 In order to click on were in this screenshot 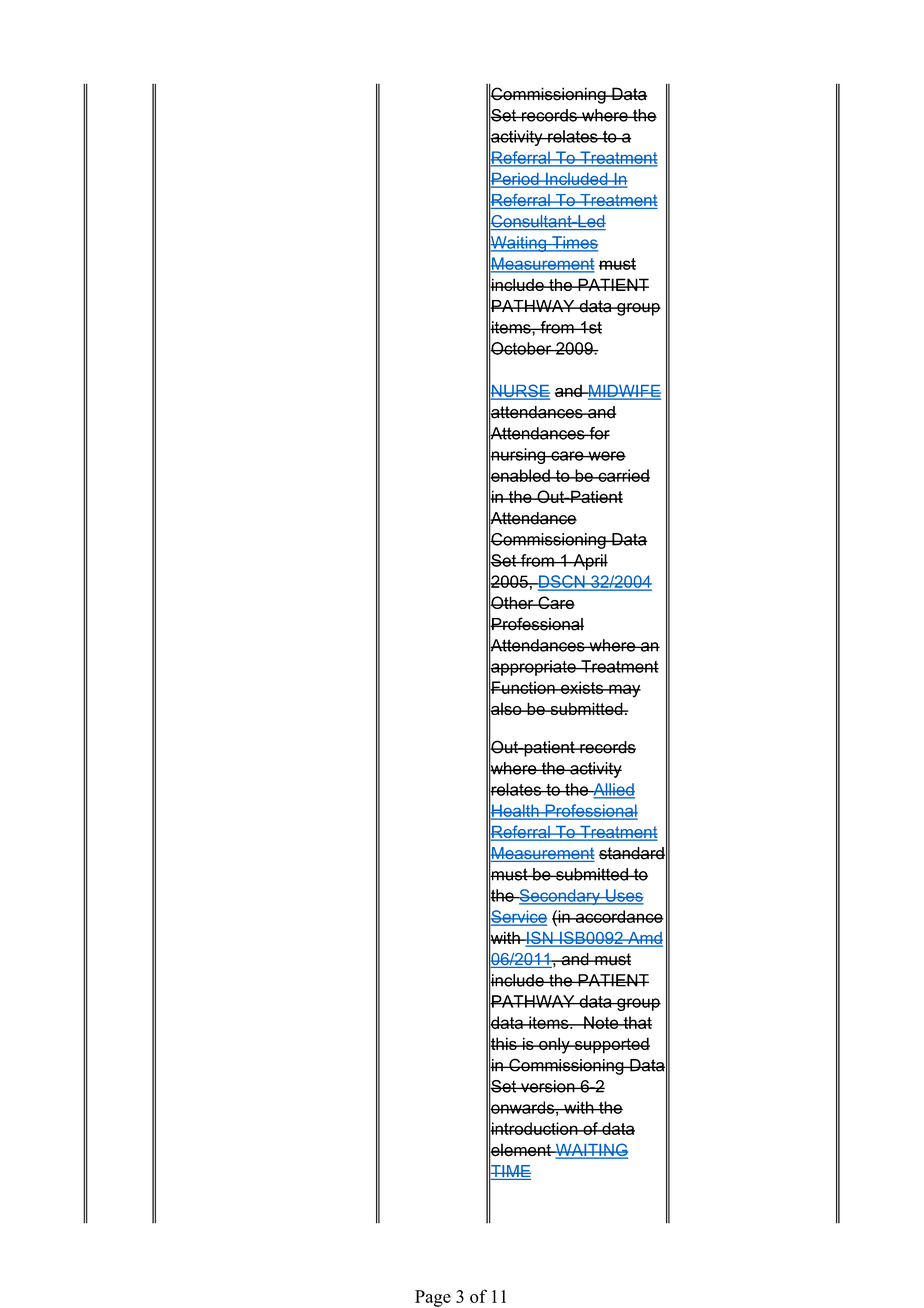, I will do `click(606, 456)`.
